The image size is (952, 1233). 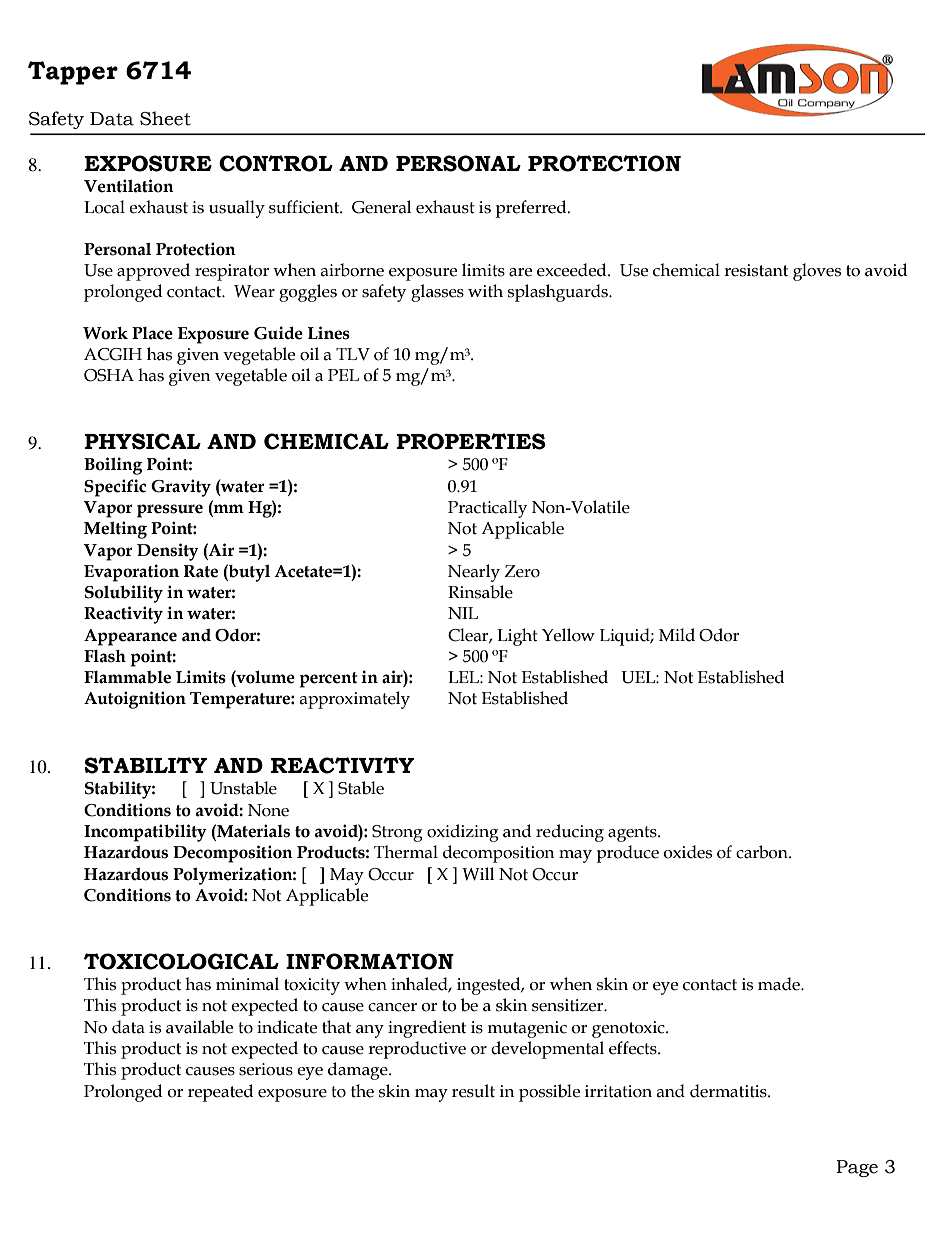 What do you see at coordinates (165, 118) in the page?
I see `Sheet` at bounding box center [165, 118].
